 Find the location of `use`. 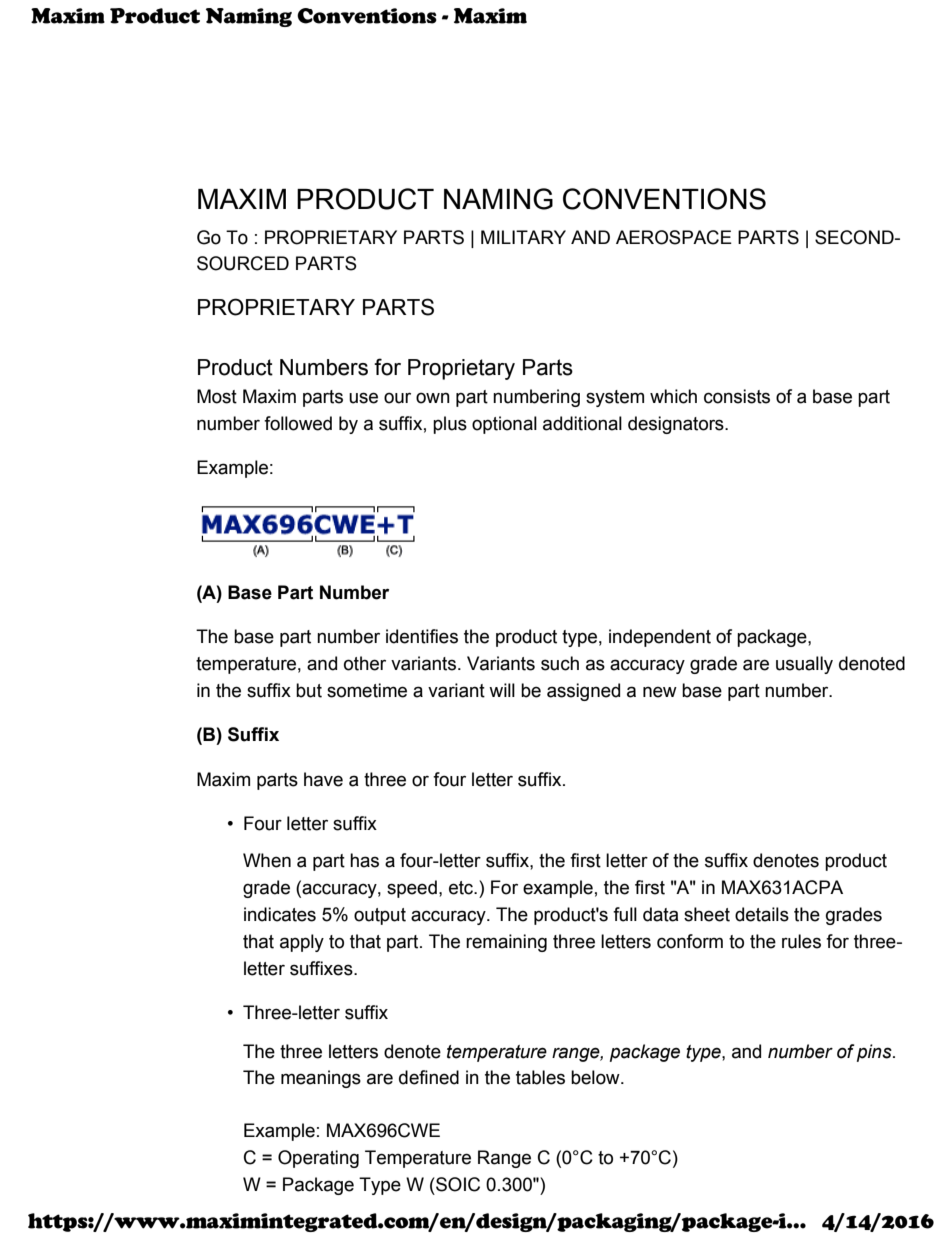

use is located at coordinates (363, 398).
